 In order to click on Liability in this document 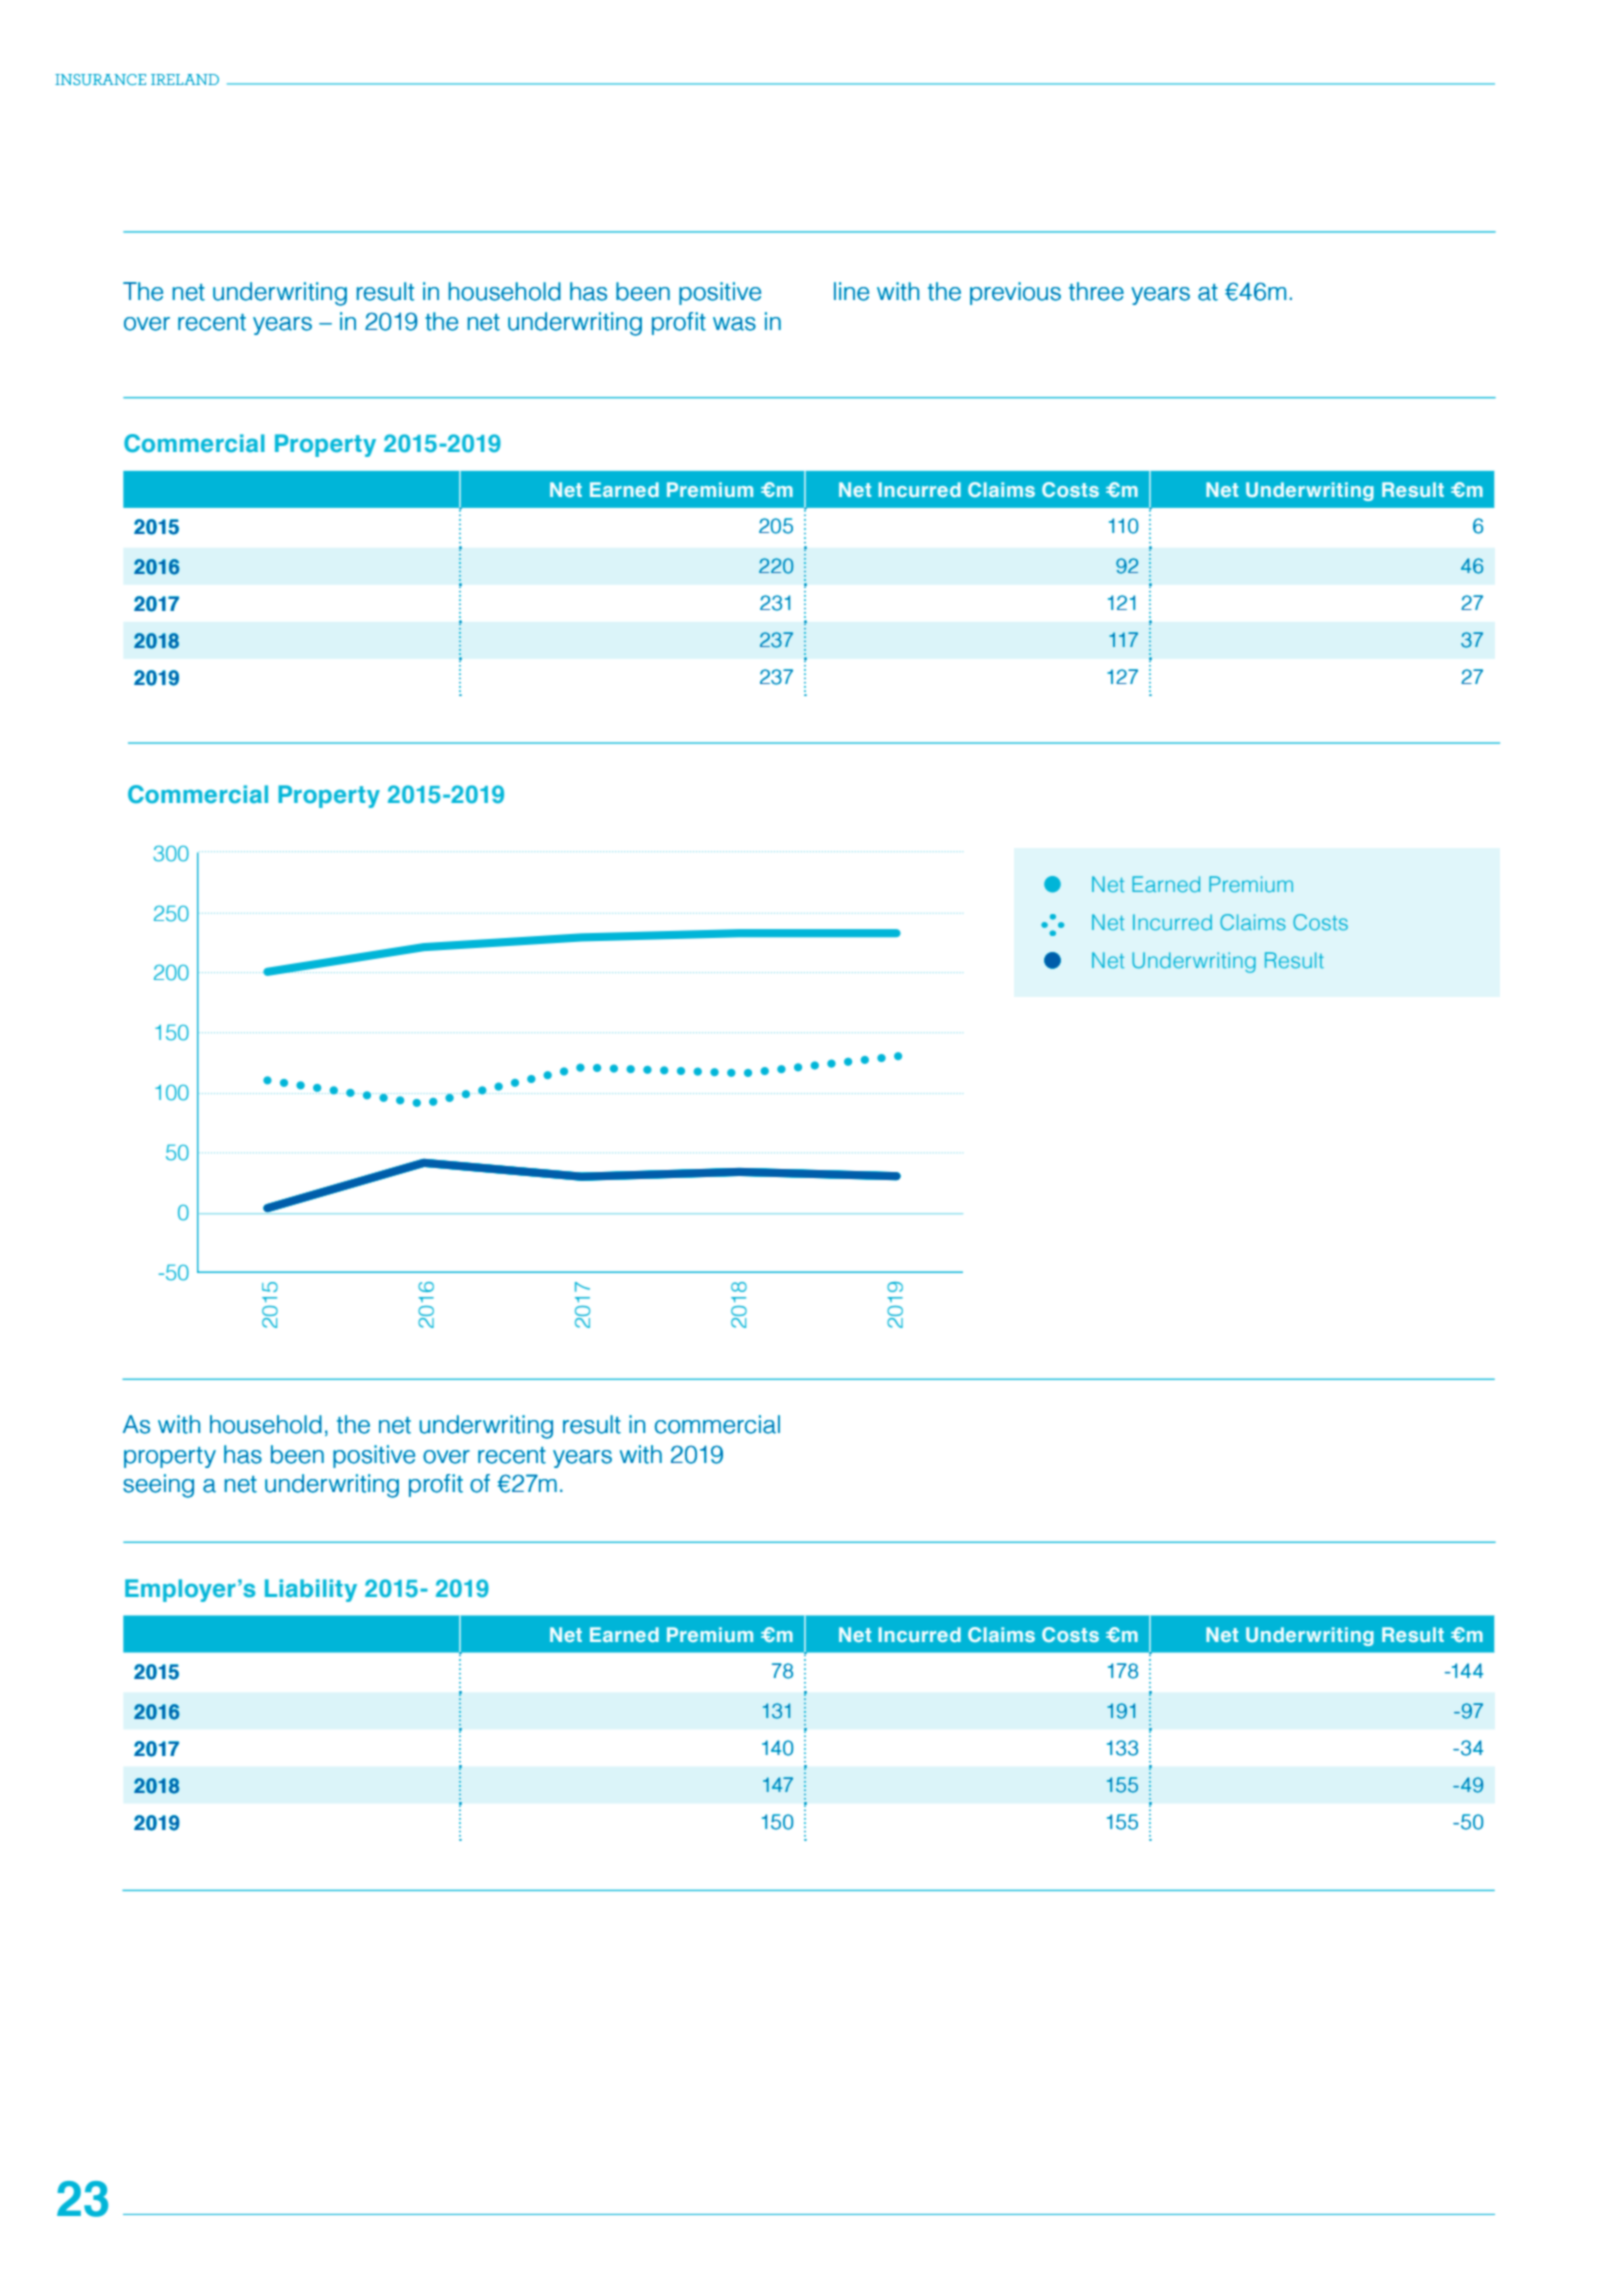, I will do `click(311, 1590)`.
